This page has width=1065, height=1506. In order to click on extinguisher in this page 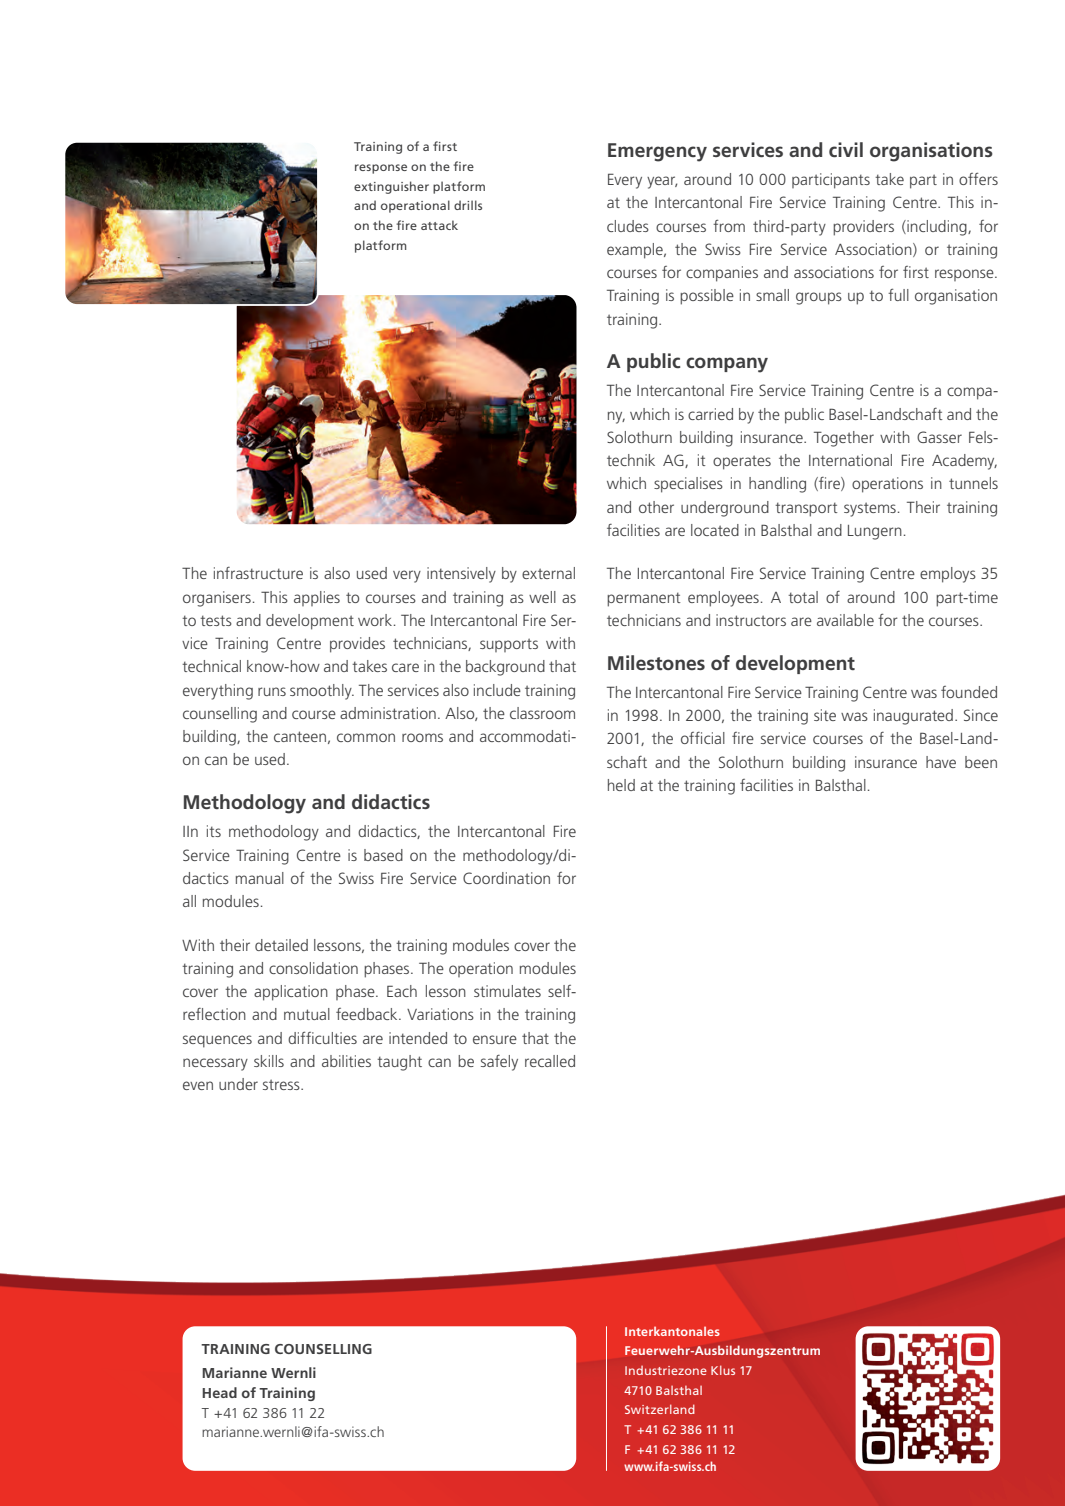, I will do `click(391, 187)`.
